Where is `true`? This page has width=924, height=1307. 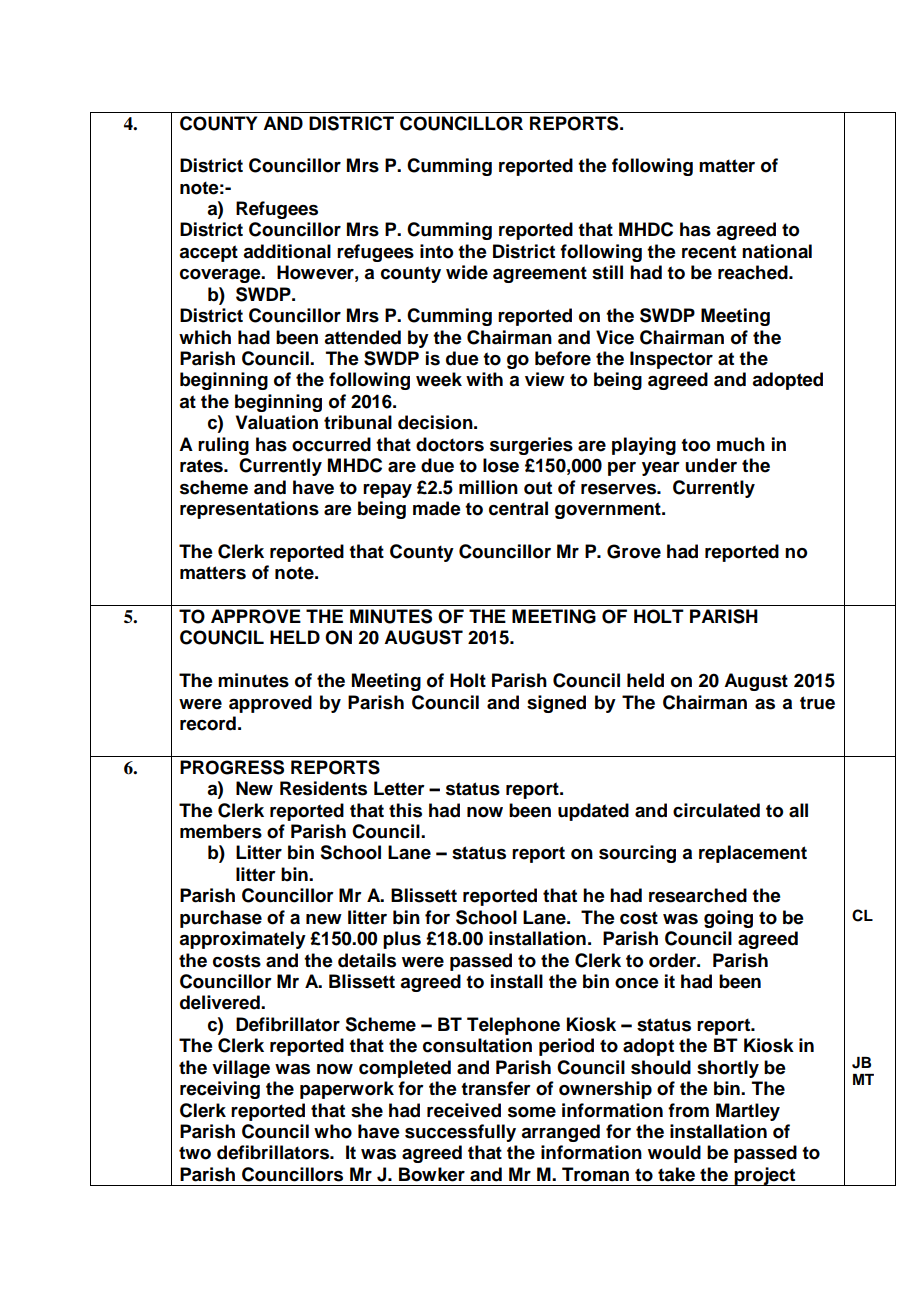
true is located at coordinates (817, 703).
